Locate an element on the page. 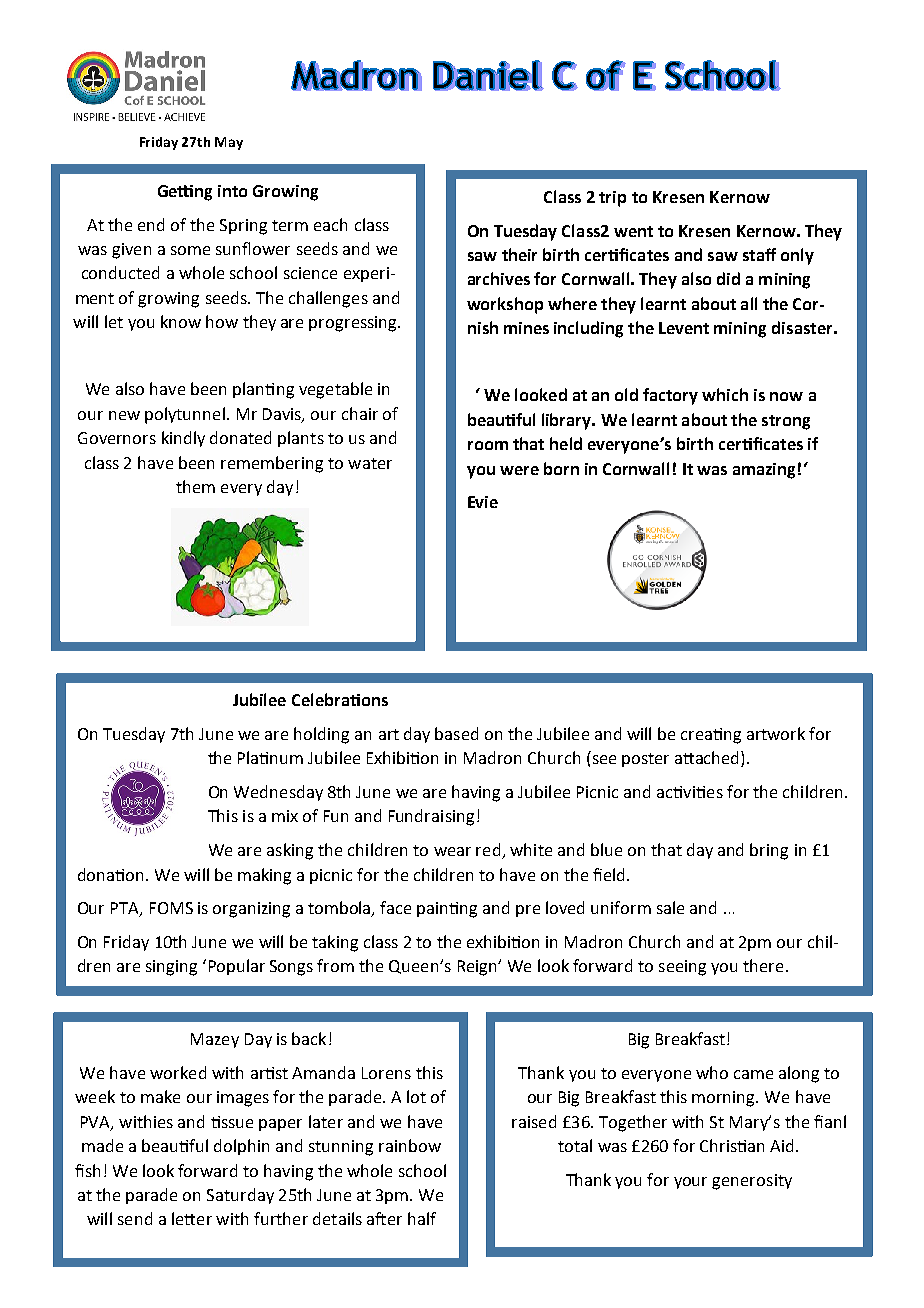  letter is located at coordinates (192, 1218).
